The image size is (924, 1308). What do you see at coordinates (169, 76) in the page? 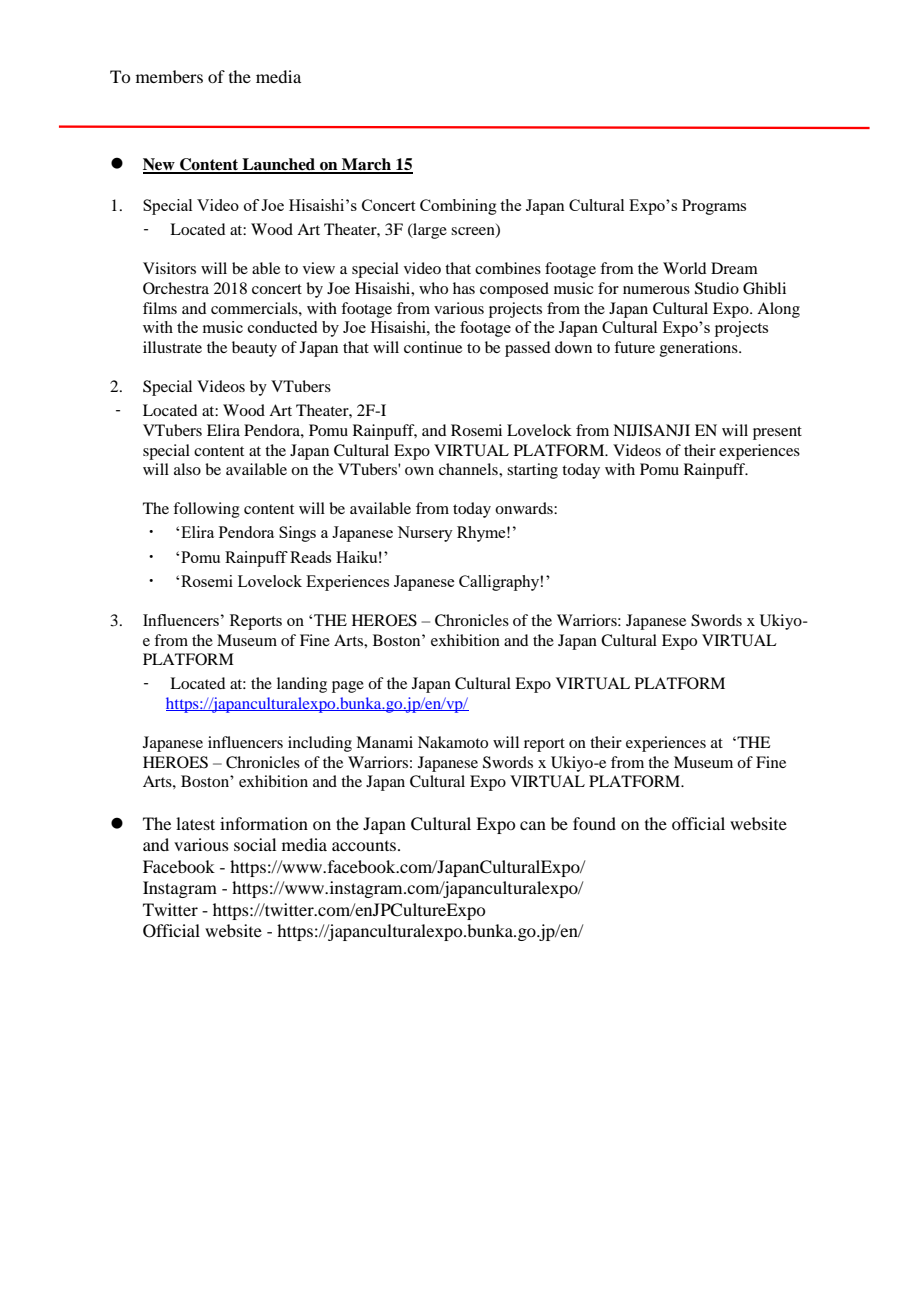
I see `members` at bounding box center [169, 76].
